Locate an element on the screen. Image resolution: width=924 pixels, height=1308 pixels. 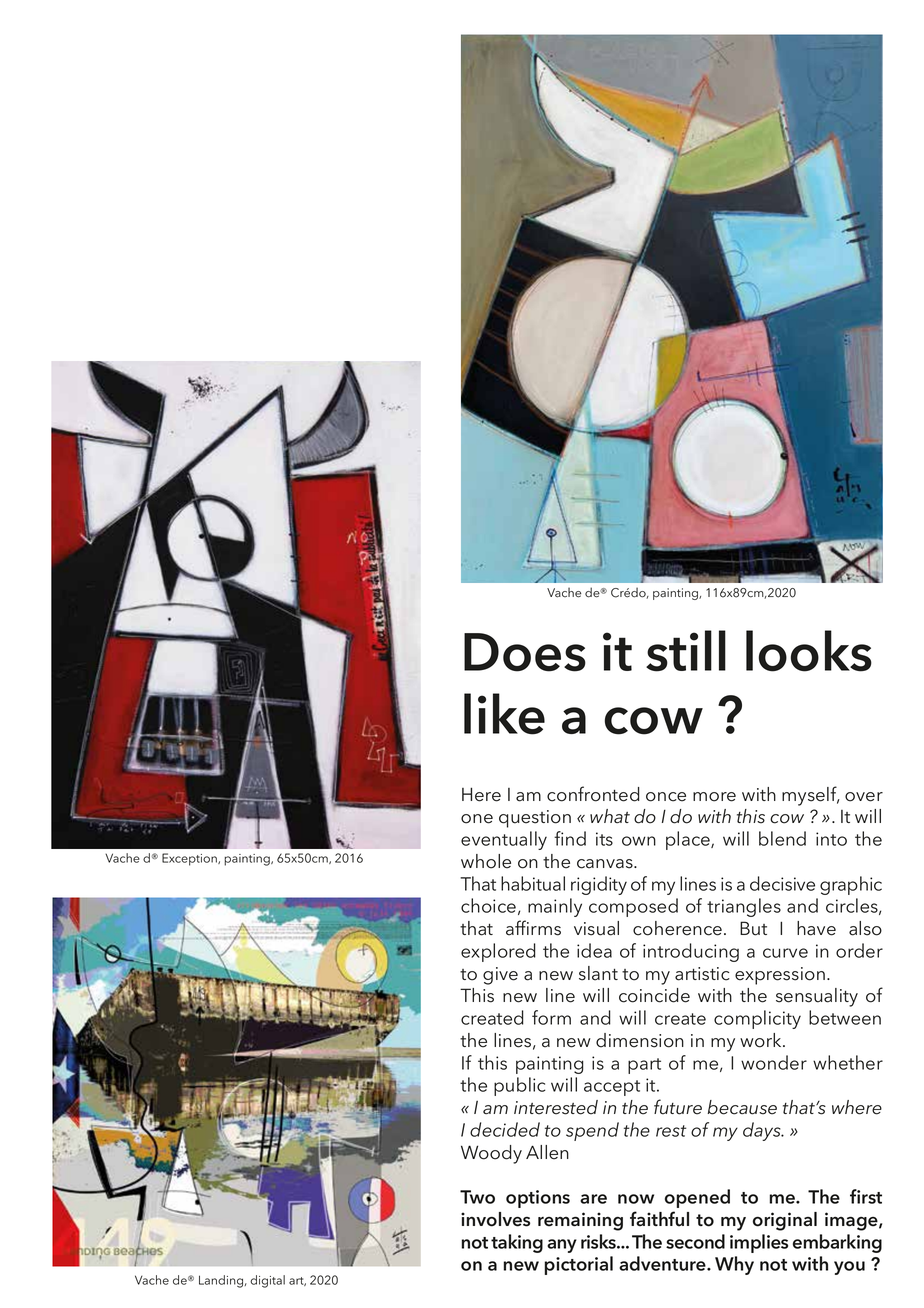
give is located at coordinates (500, 976).
